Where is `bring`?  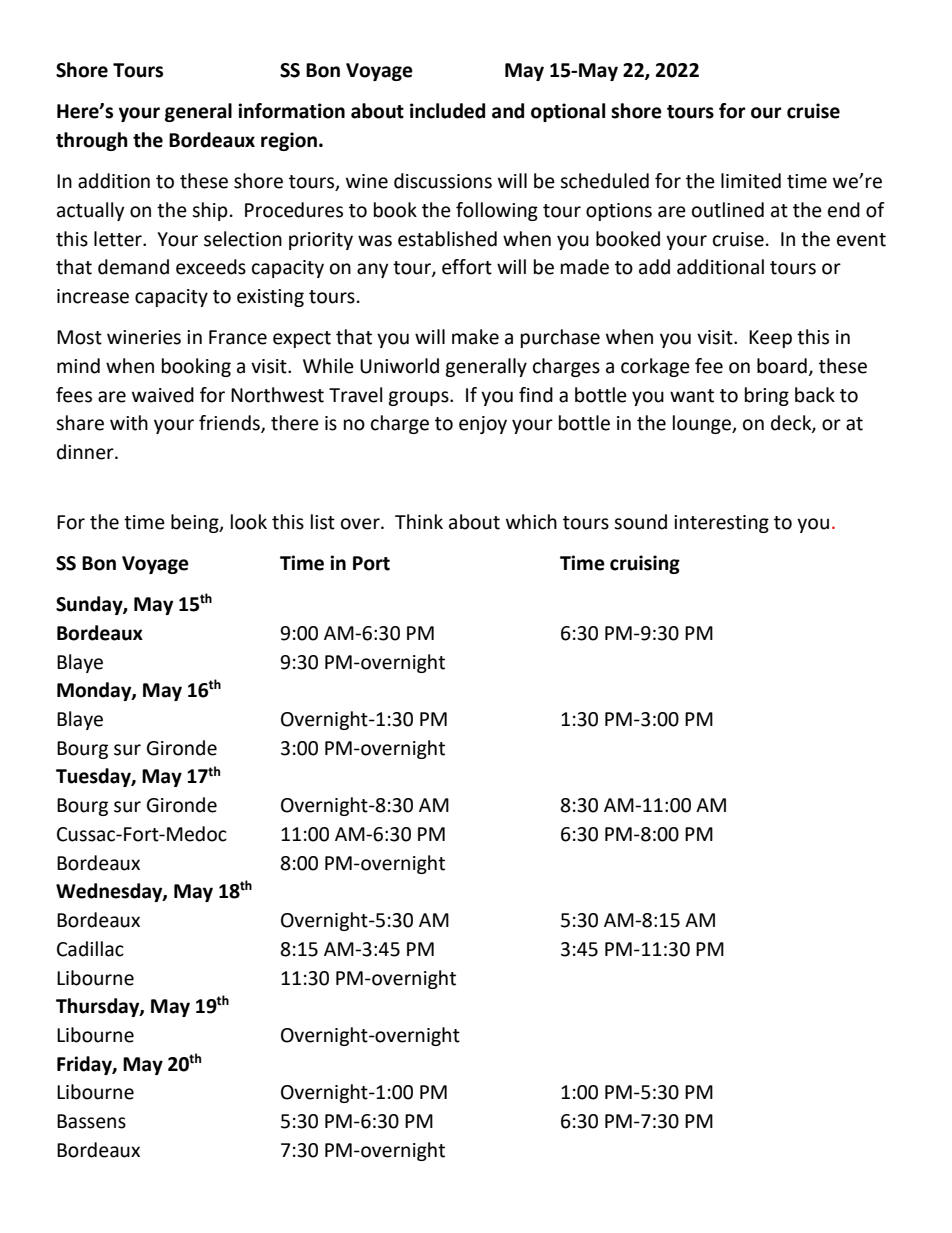 bring is located at coordinates (767, 396).
